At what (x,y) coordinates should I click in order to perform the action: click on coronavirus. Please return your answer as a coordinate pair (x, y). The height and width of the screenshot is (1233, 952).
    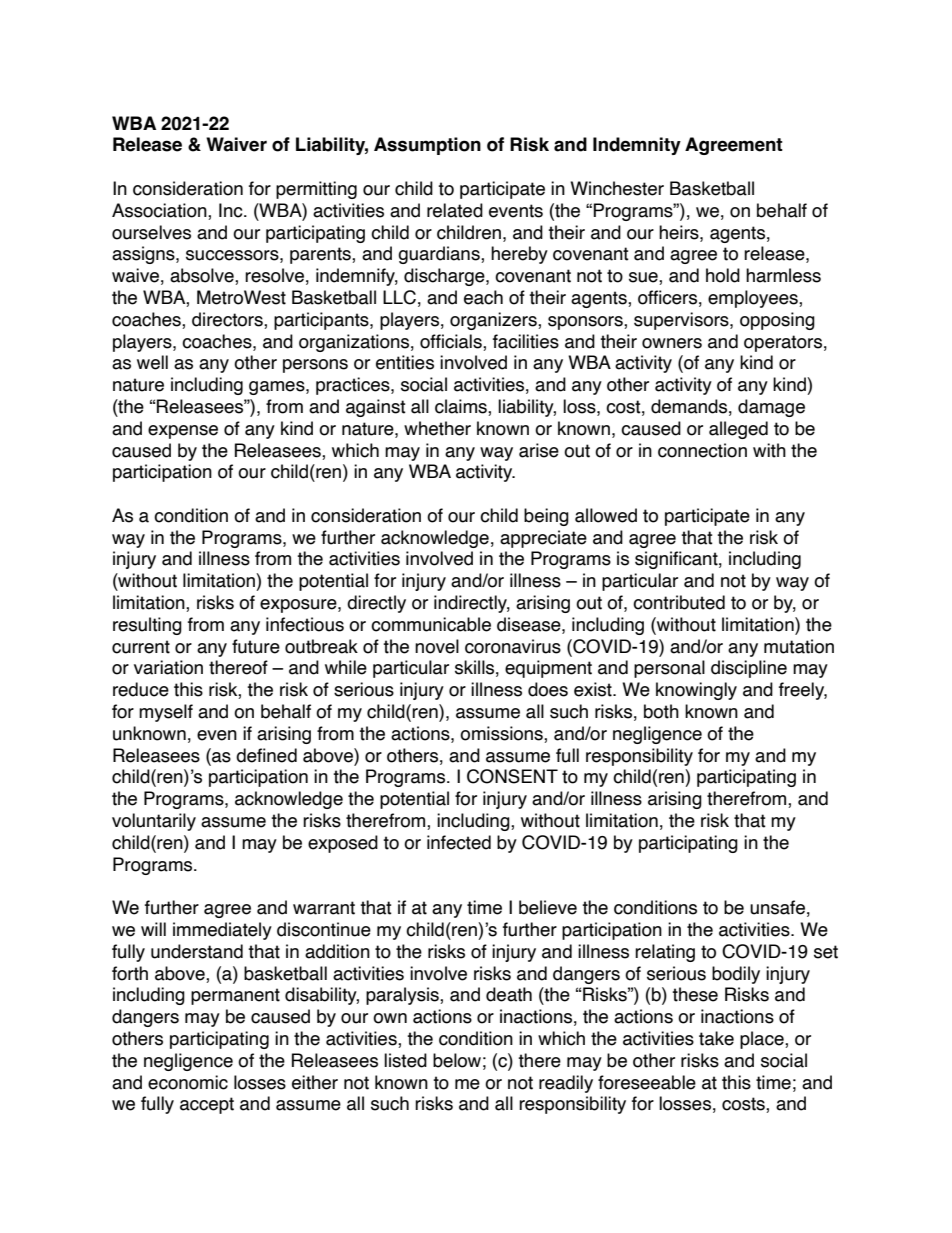
    Looking at the image, I should click on (513, 646).
